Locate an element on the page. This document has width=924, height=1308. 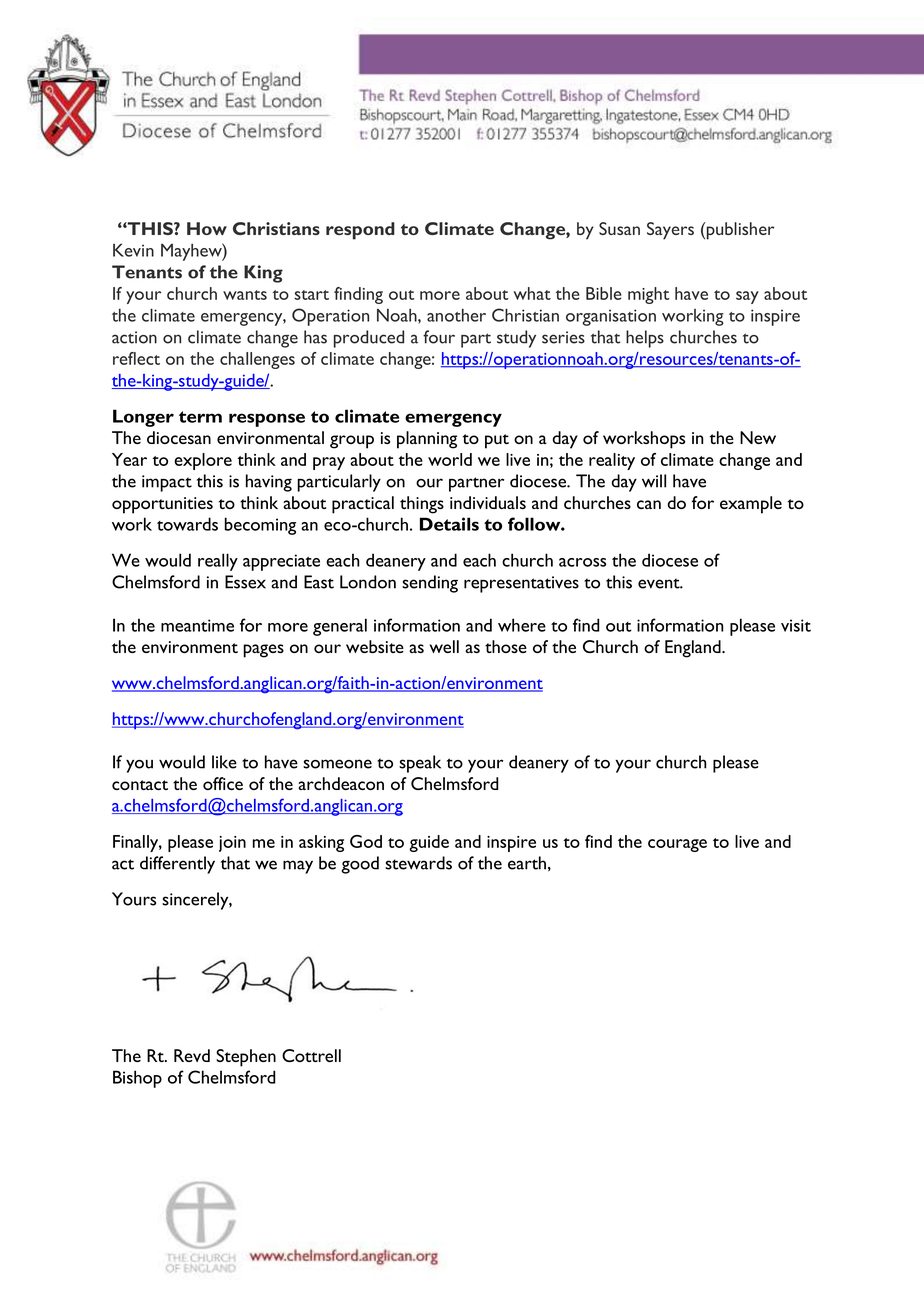
well is located at coordinates (444, 646).
